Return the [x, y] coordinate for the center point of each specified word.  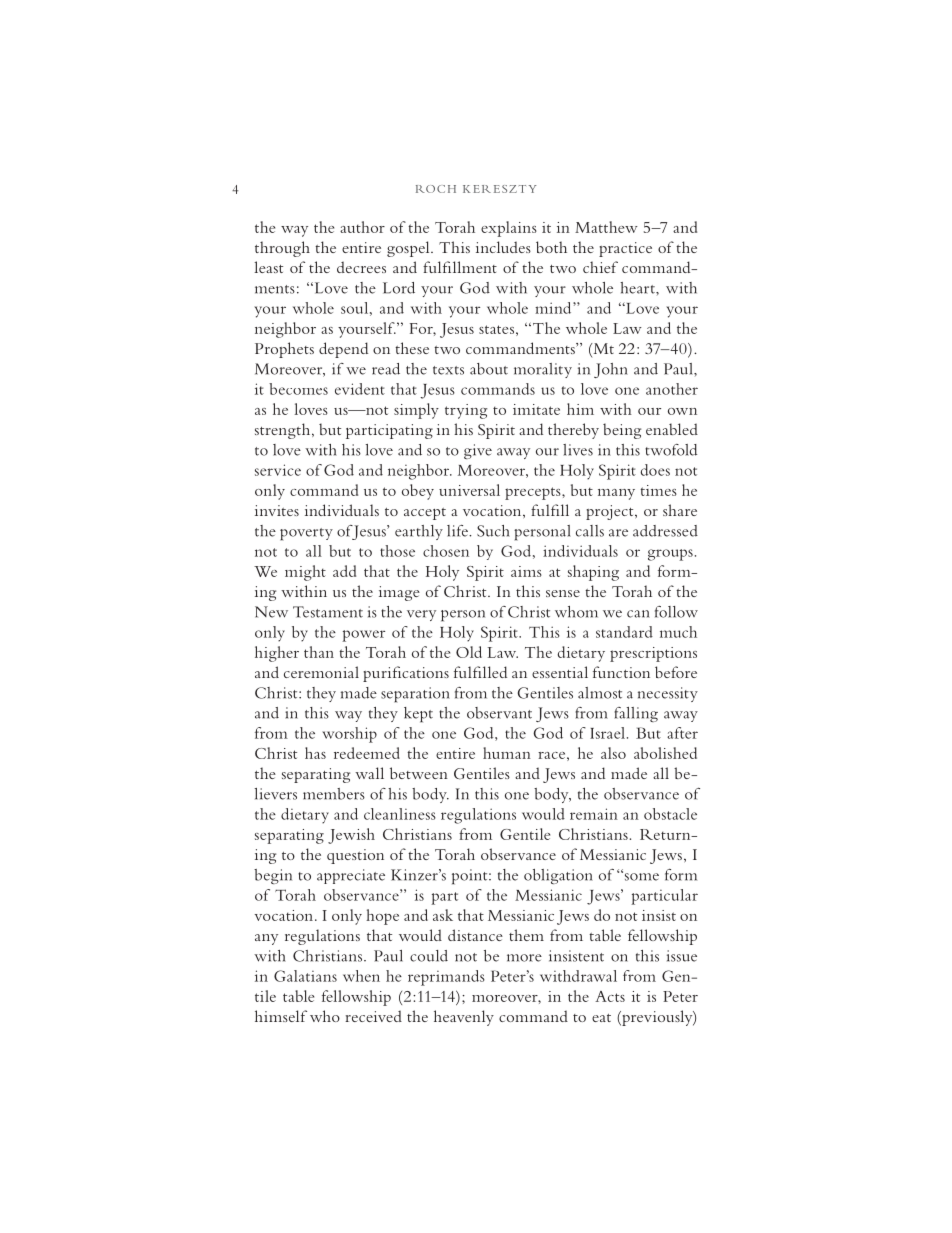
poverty [306, 534]
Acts [610, 996]
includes [503, 247]
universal [469, 490]
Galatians [305, 976]
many [616, 494]
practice [625, 249]
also [613, 753]
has [315, 753]
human [507, 753]
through [282, 249]
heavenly [464, 1018]
